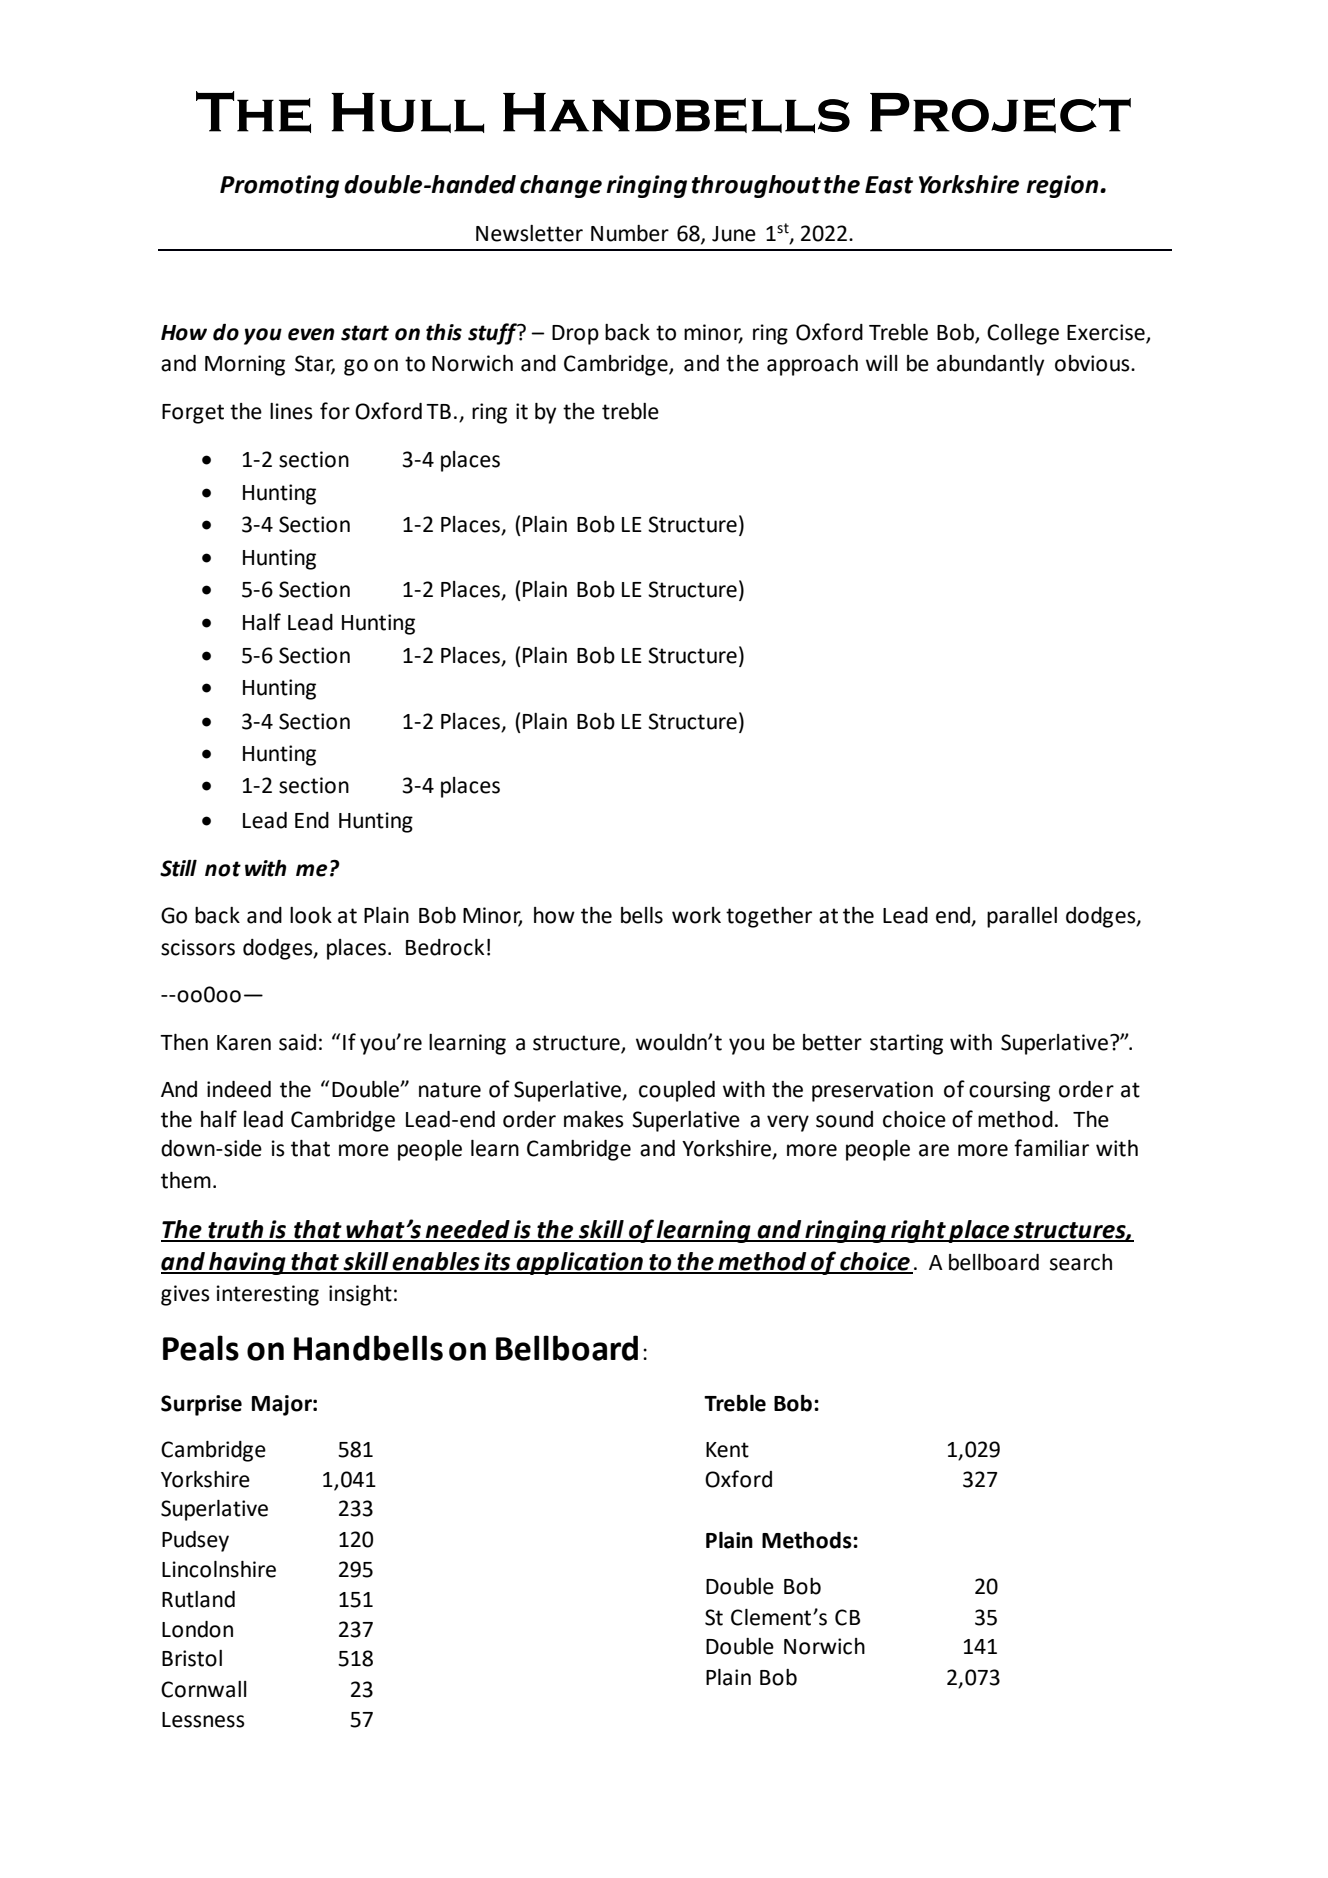 This screenshot has width=1328, height=1878. Describe the element at coordinates (630, 233) in the screenshot. I see `Number` at that location.
